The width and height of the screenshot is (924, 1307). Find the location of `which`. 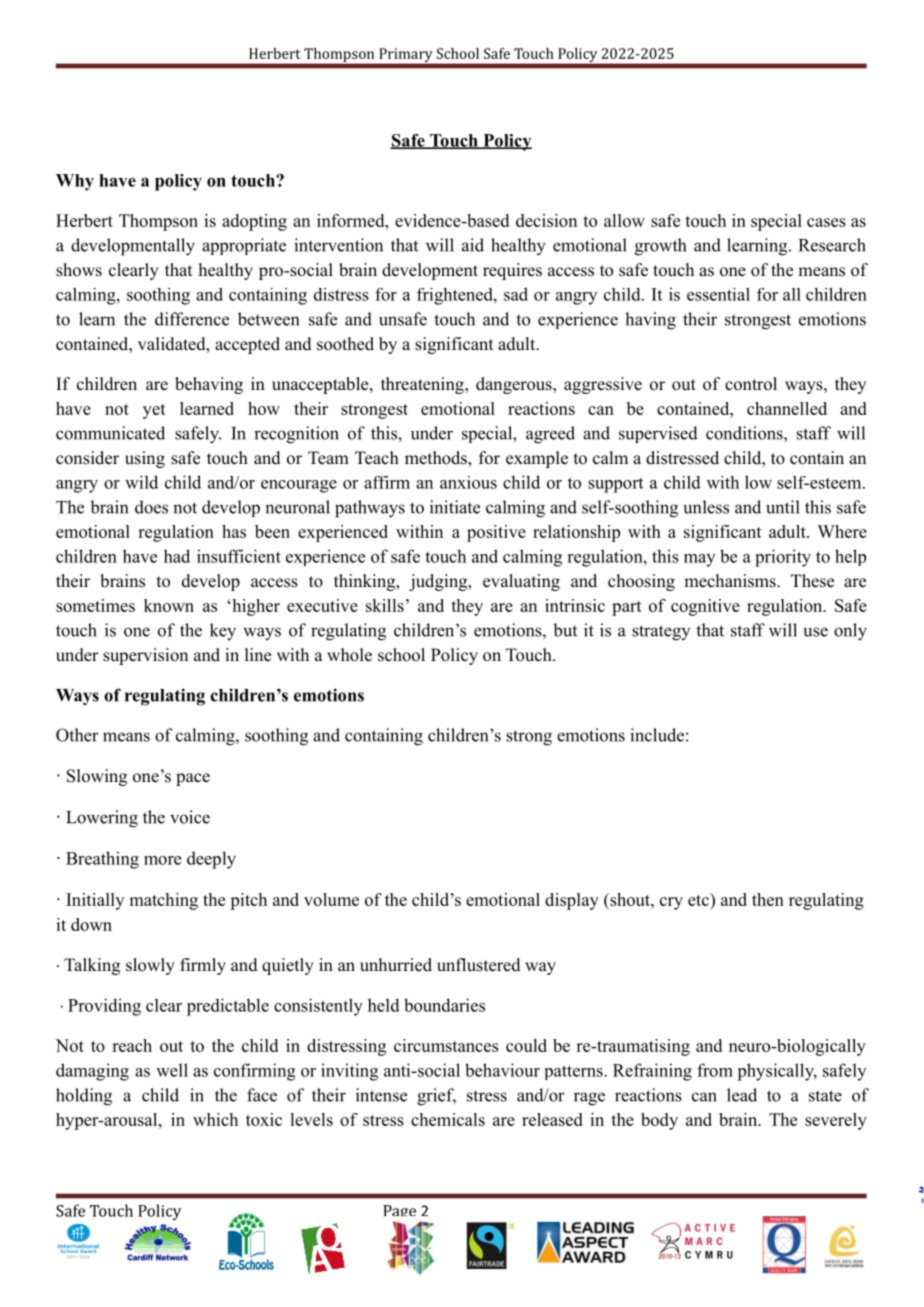

which is located at coordinates (215, 1119).
